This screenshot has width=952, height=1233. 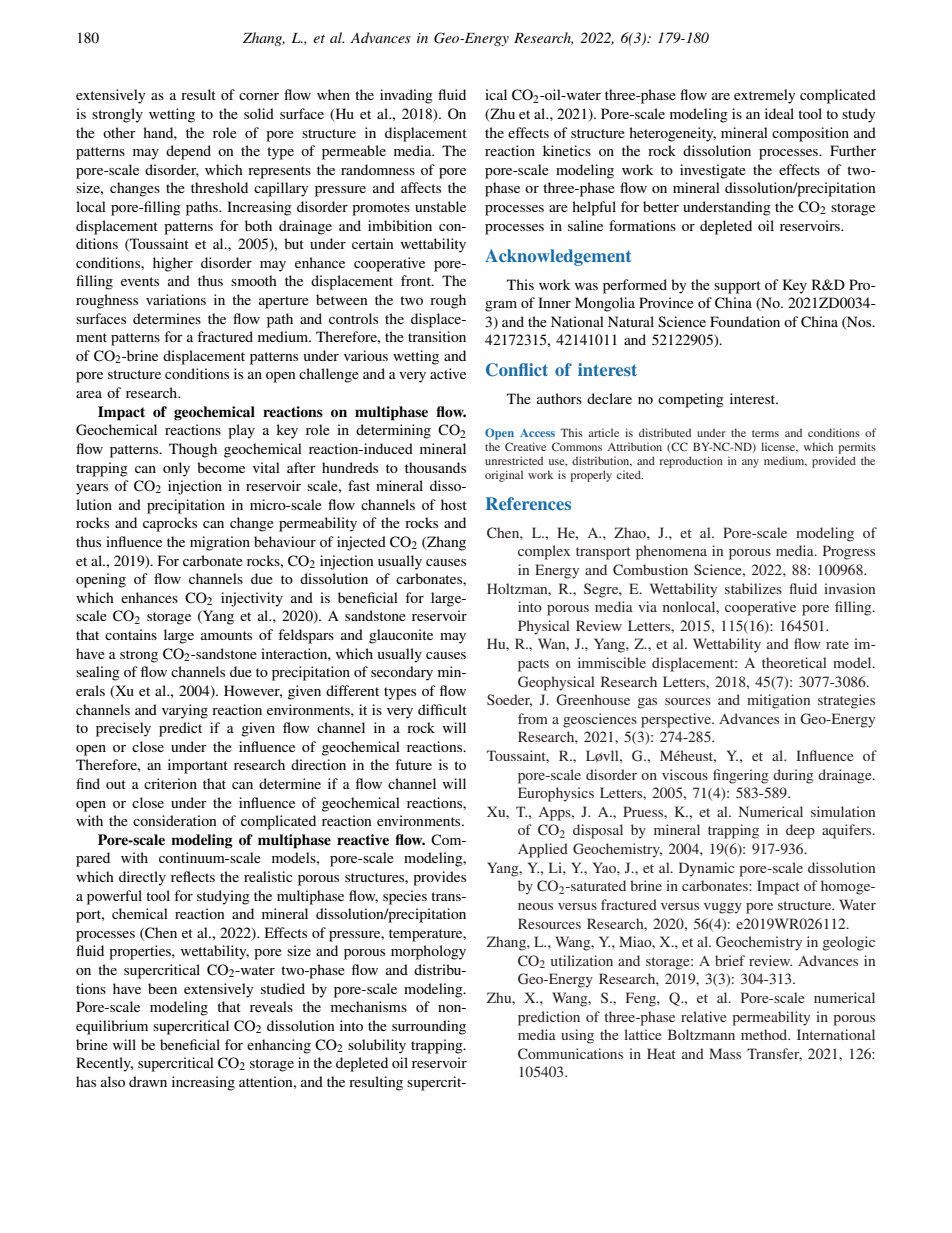 I want to click on surrounding, so click(x=429, y=1027).
